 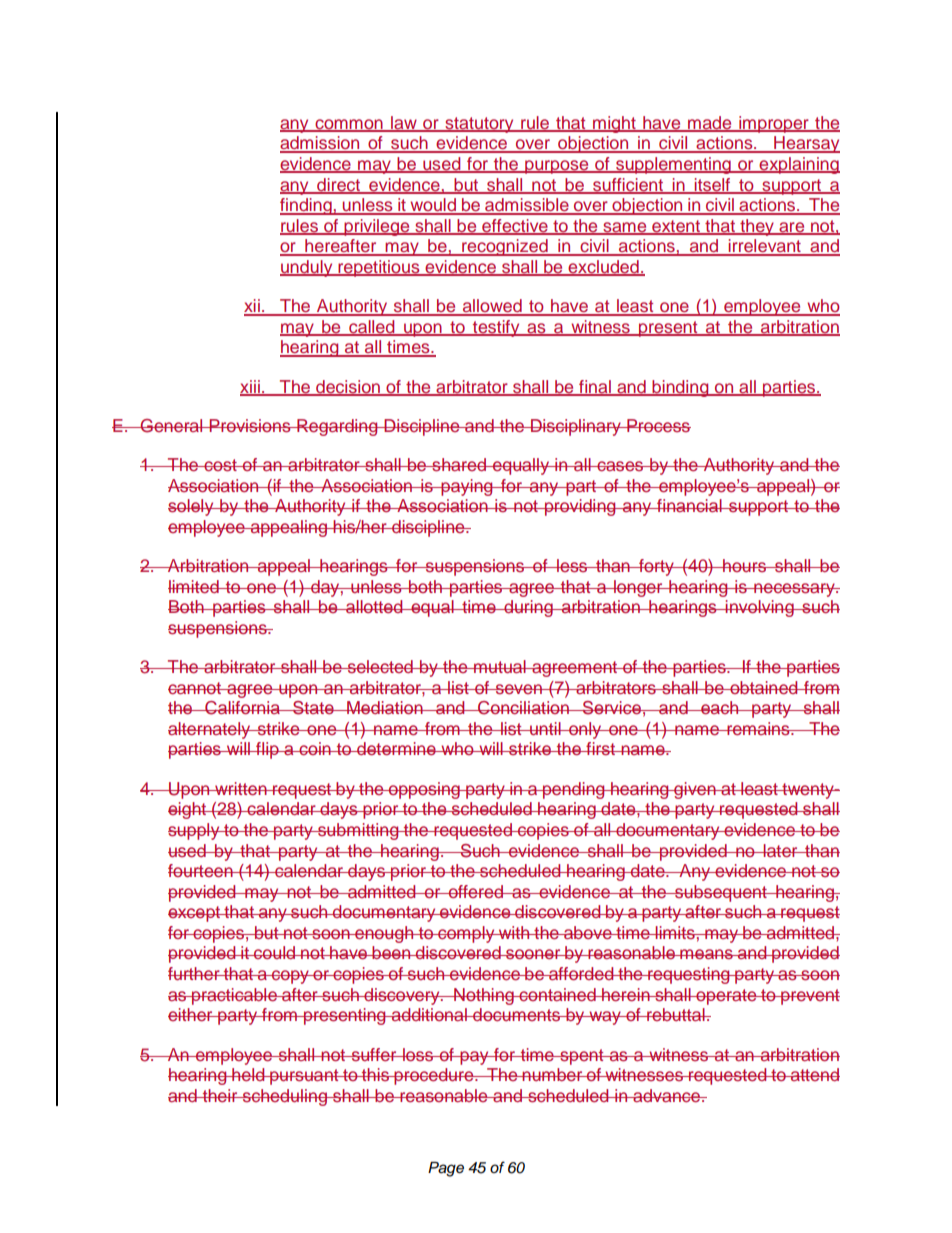 I want to click on Page, so click(x=446, y=1169).
